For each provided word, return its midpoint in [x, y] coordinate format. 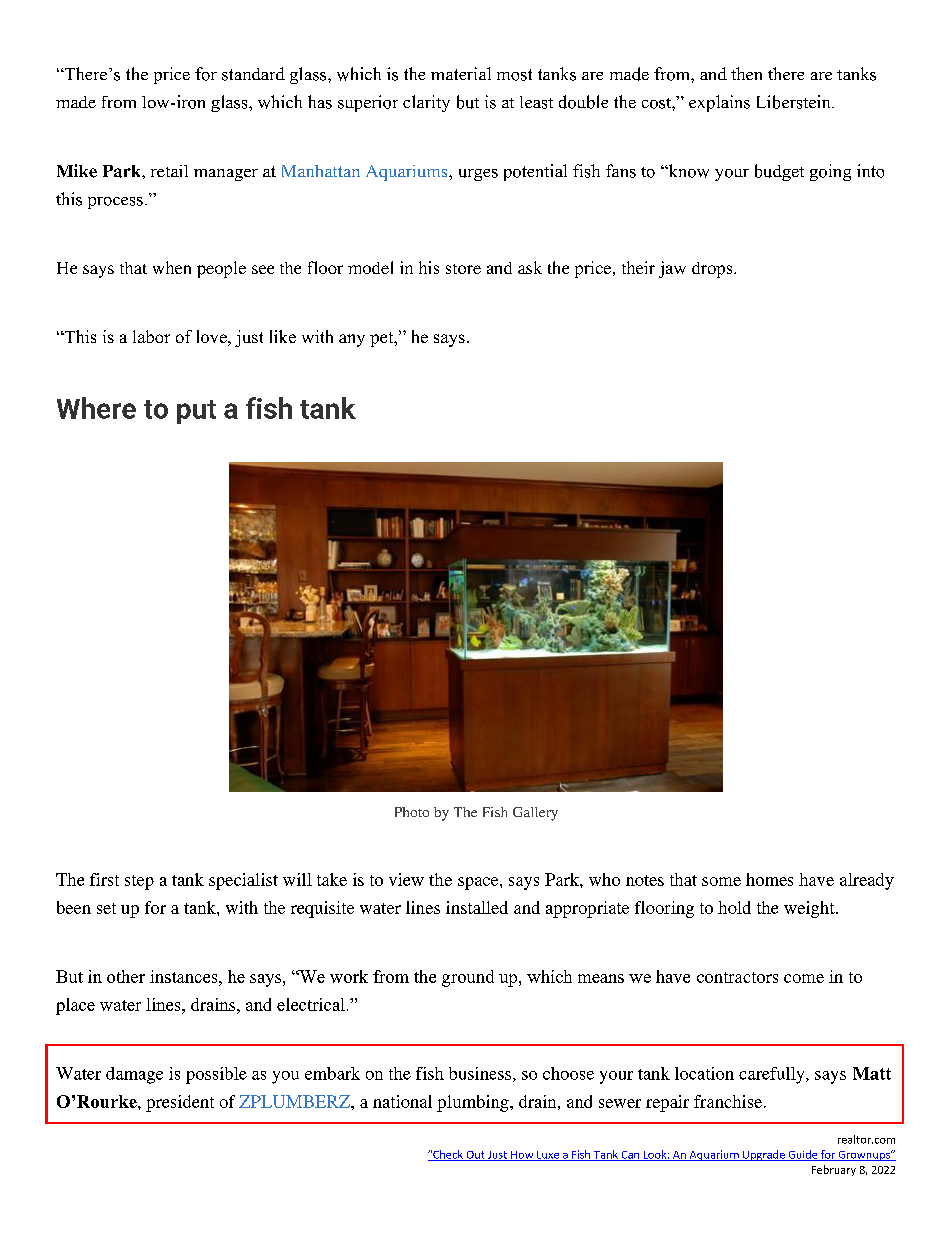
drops [713, 270]
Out [475, 1156]
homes [769, 879]
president [180, 1103]
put [196, 412]
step [139, 882]
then [746, 73]
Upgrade [763, 1155]
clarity [426, 103]
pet [383, 339]
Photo [412, 812]
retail [169, 171]
